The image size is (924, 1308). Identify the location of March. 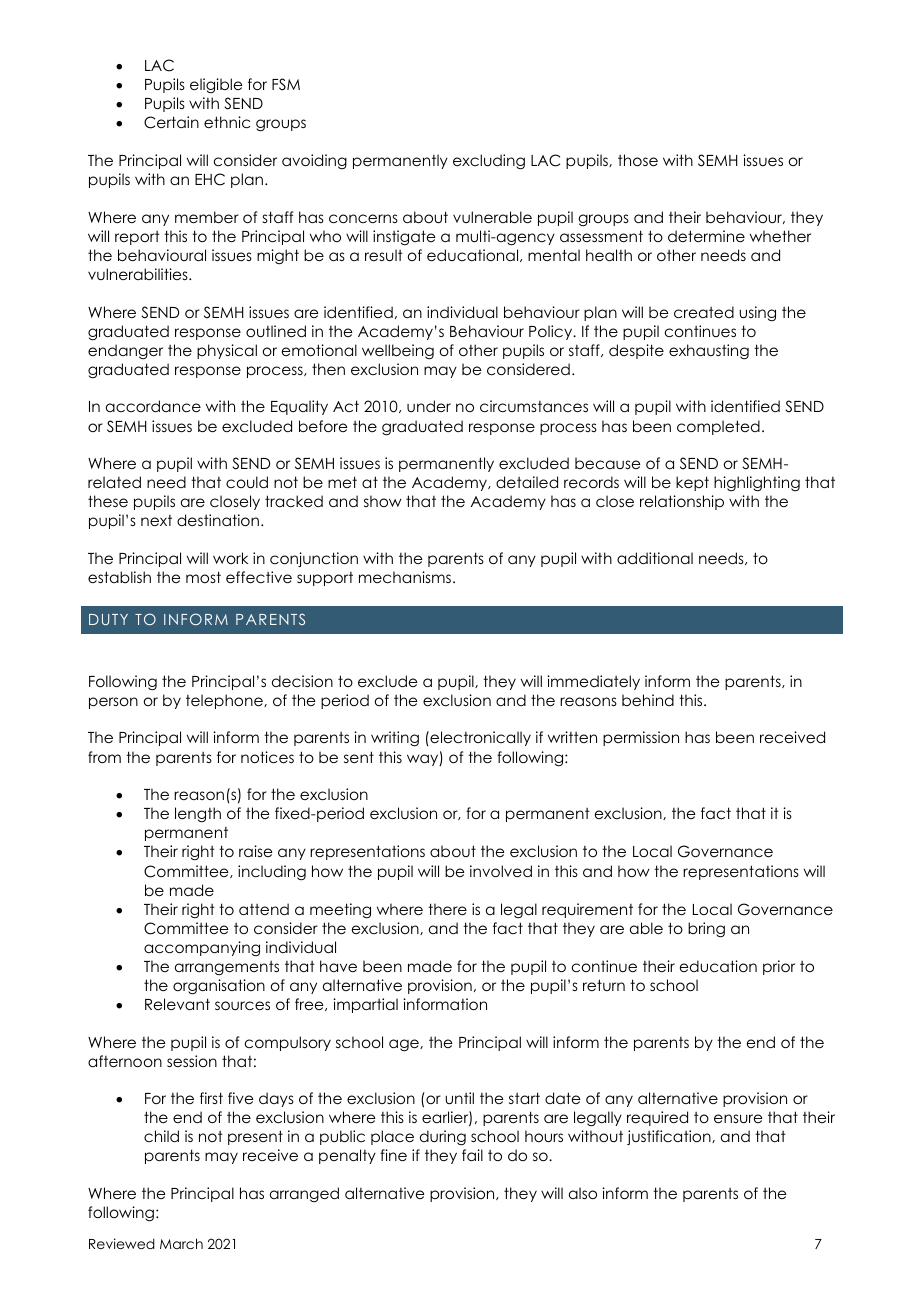
(181, 1243).
